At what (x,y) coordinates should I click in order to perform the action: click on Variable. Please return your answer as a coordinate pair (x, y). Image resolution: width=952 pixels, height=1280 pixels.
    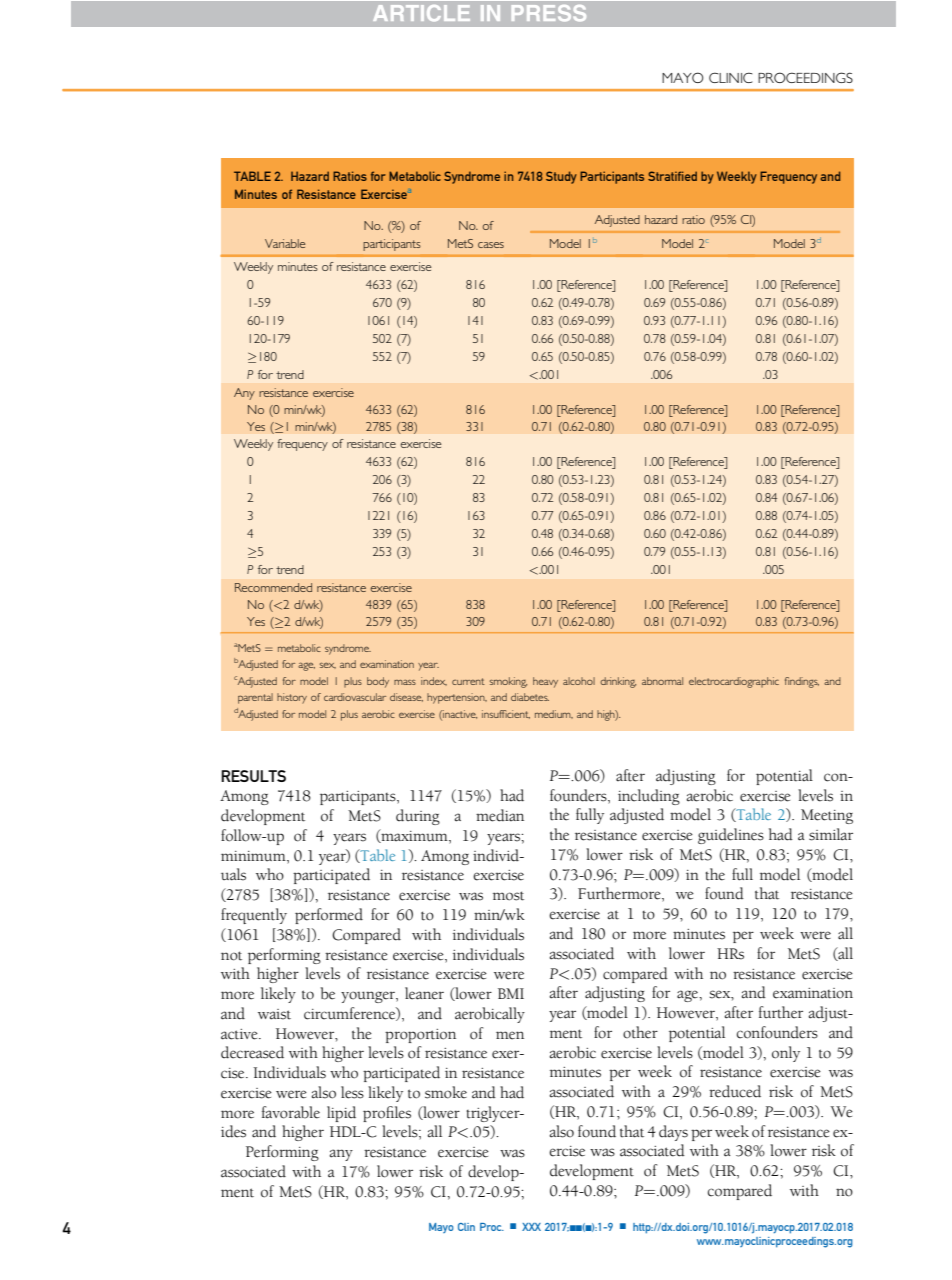
    Looking at the image, I should click on (285, 243).
